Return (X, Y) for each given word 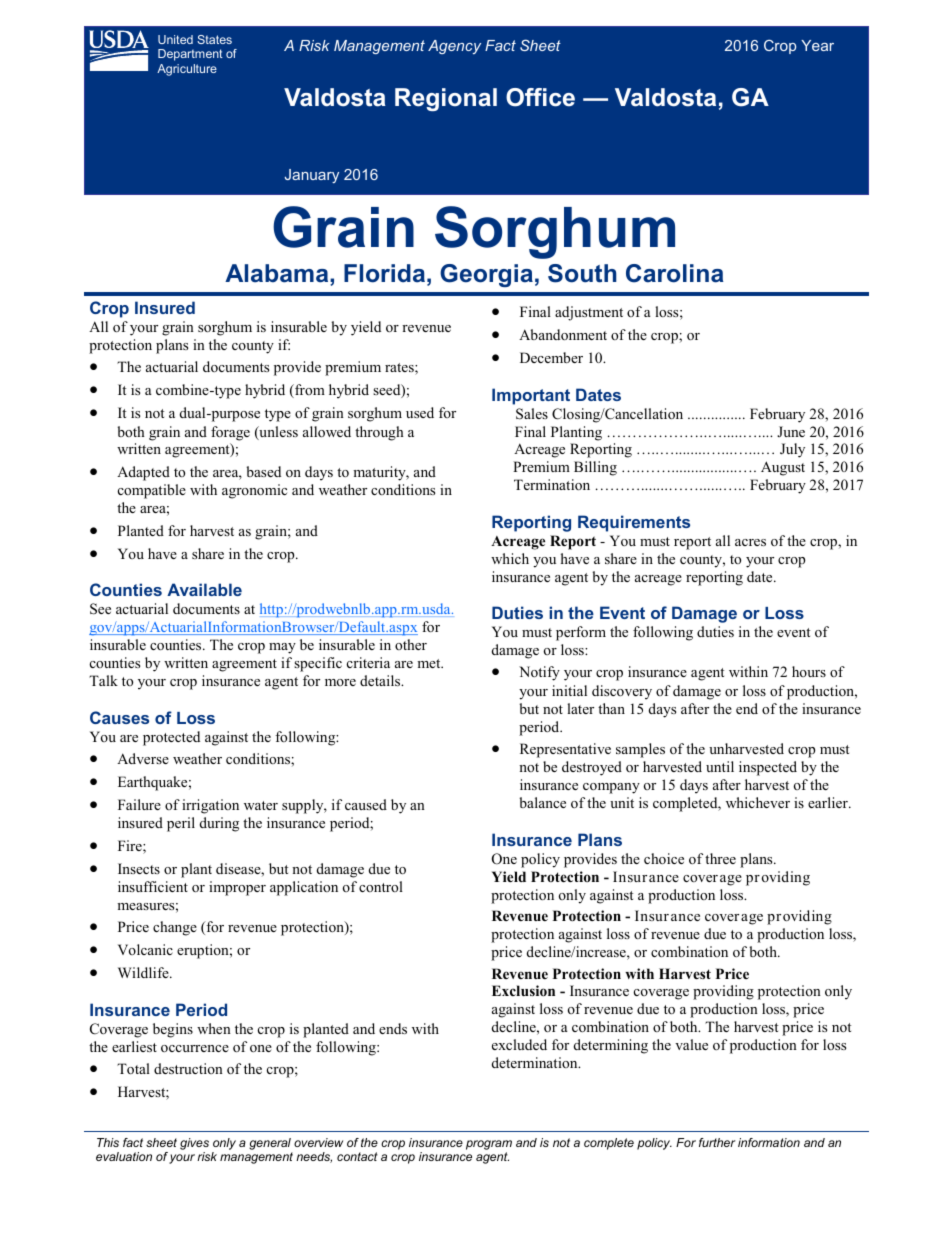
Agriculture (187, 70)
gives (194, 1145)
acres (750, 542)
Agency (454, 47)
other (411, 644)
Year (817, 45)
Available (204, 589)
